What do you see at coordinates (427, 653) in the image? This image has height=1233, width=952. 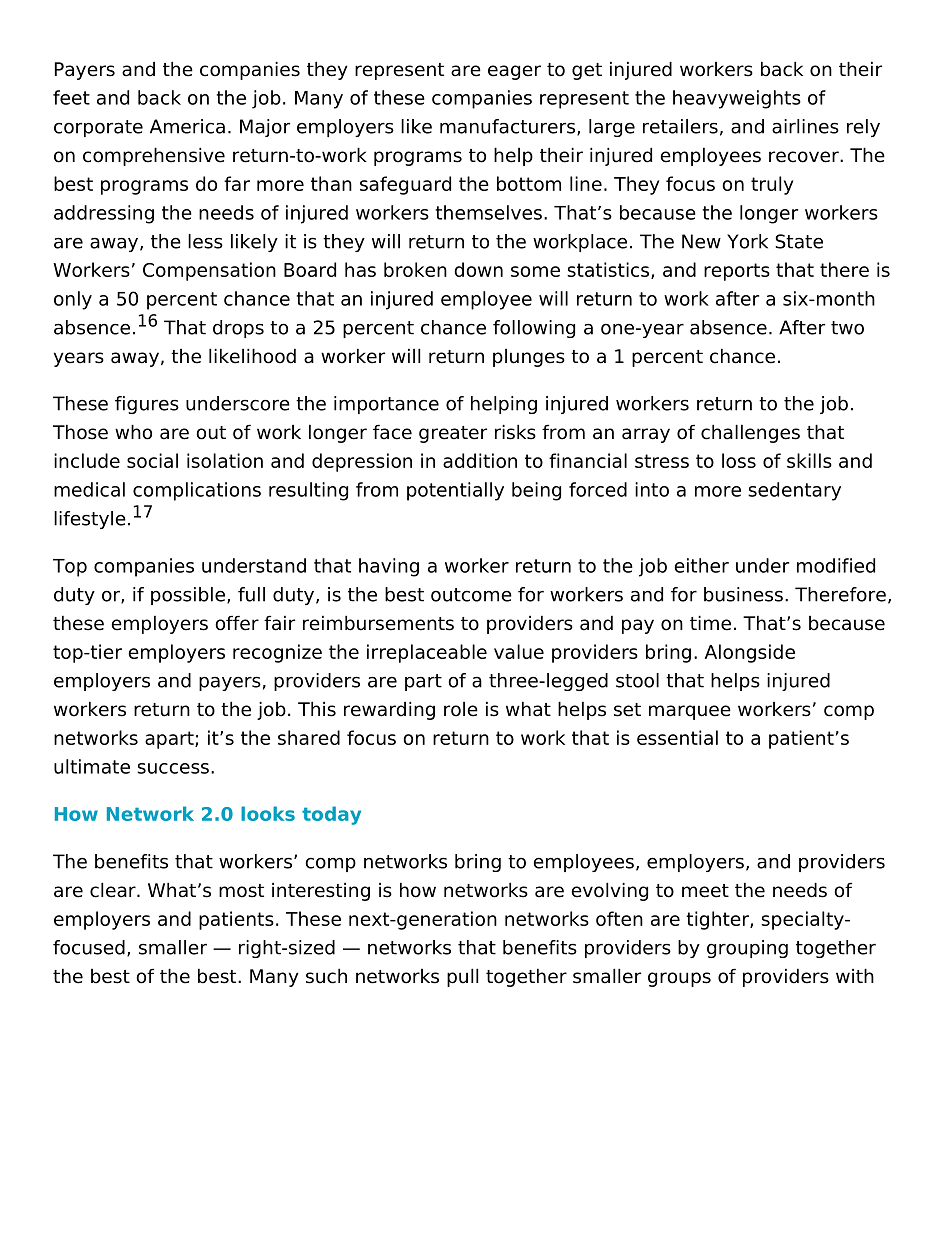 I see `irreplaceable` at bounding box center [427, 653].
